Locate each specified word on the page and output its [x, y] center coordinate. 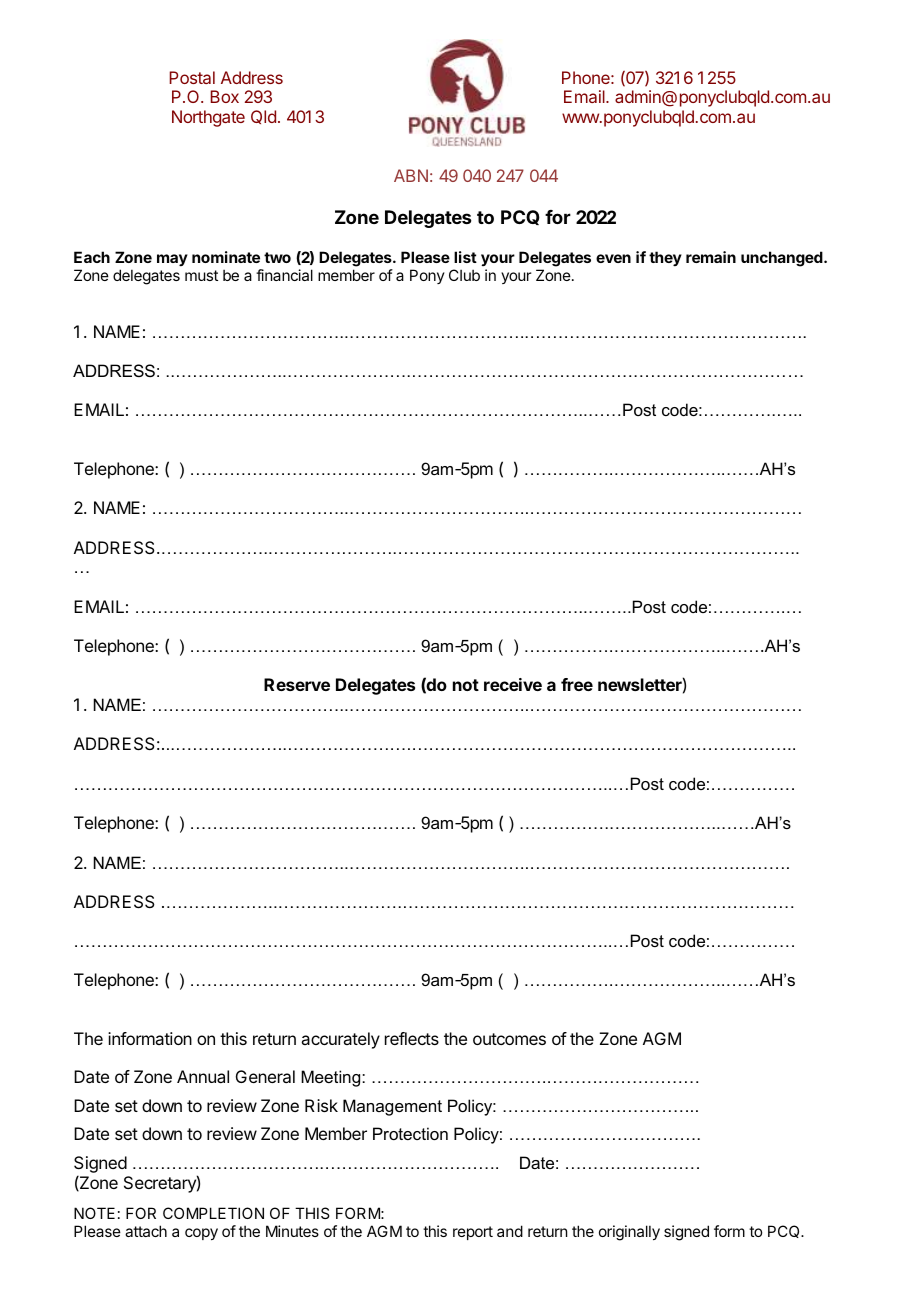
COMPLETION [213, 1213]
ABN [411, 175]
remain [711, 257]
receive [513, 684]
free [577, 684]
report [473, 1233]
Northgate [208, 118]
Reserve [297, 684]
